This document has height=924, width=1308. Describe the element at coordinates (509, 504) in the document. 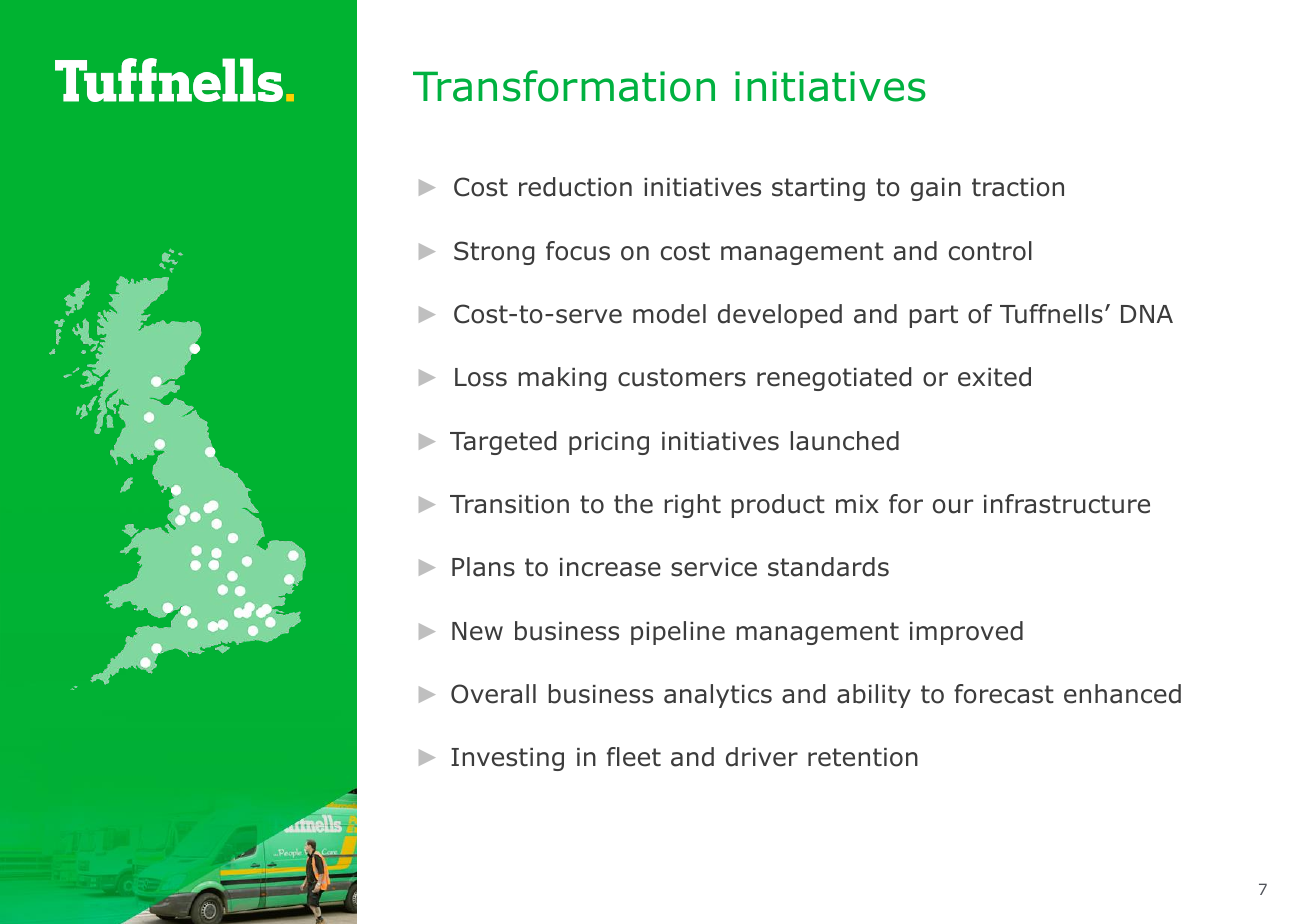

I see `Transition` at that location.
